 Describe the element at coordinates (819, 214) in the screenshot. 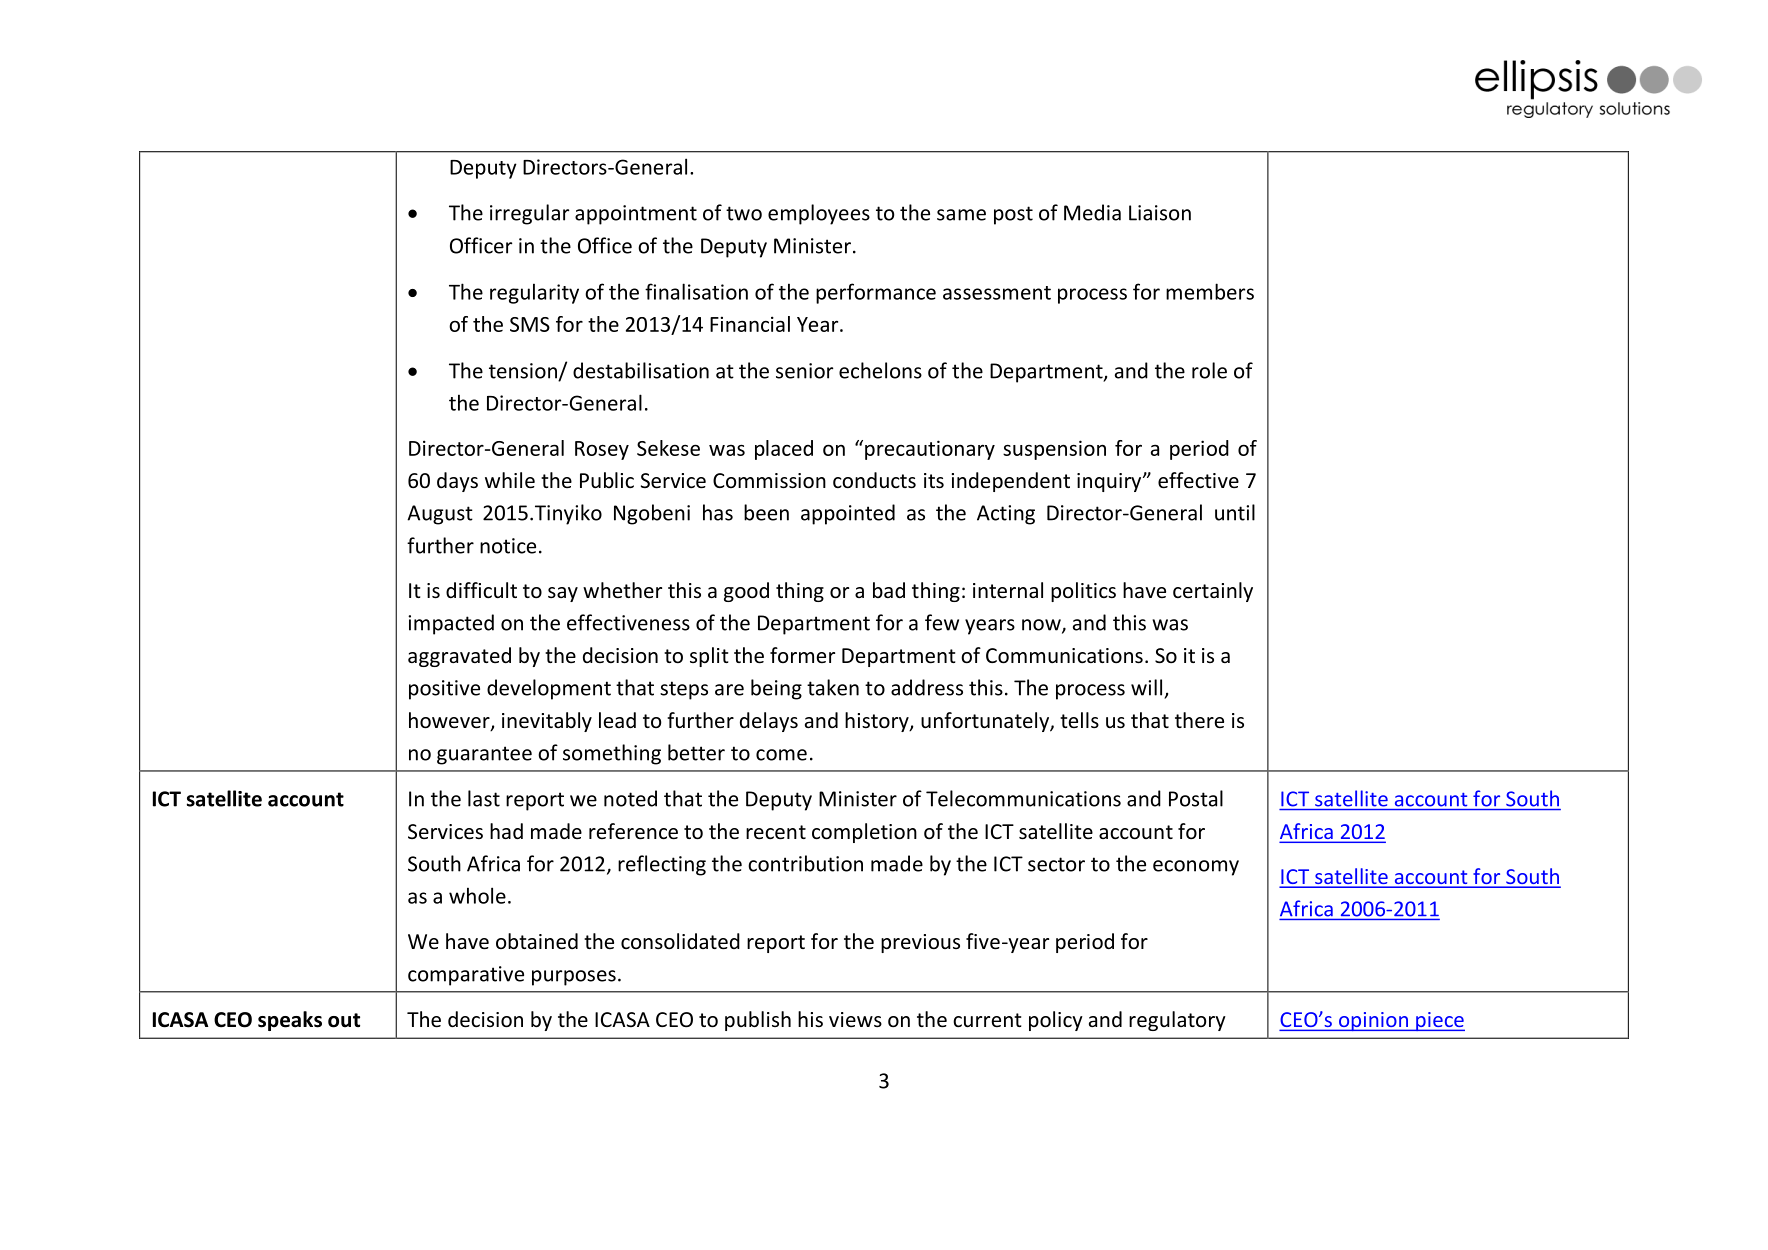

I see `employees` at that location.
